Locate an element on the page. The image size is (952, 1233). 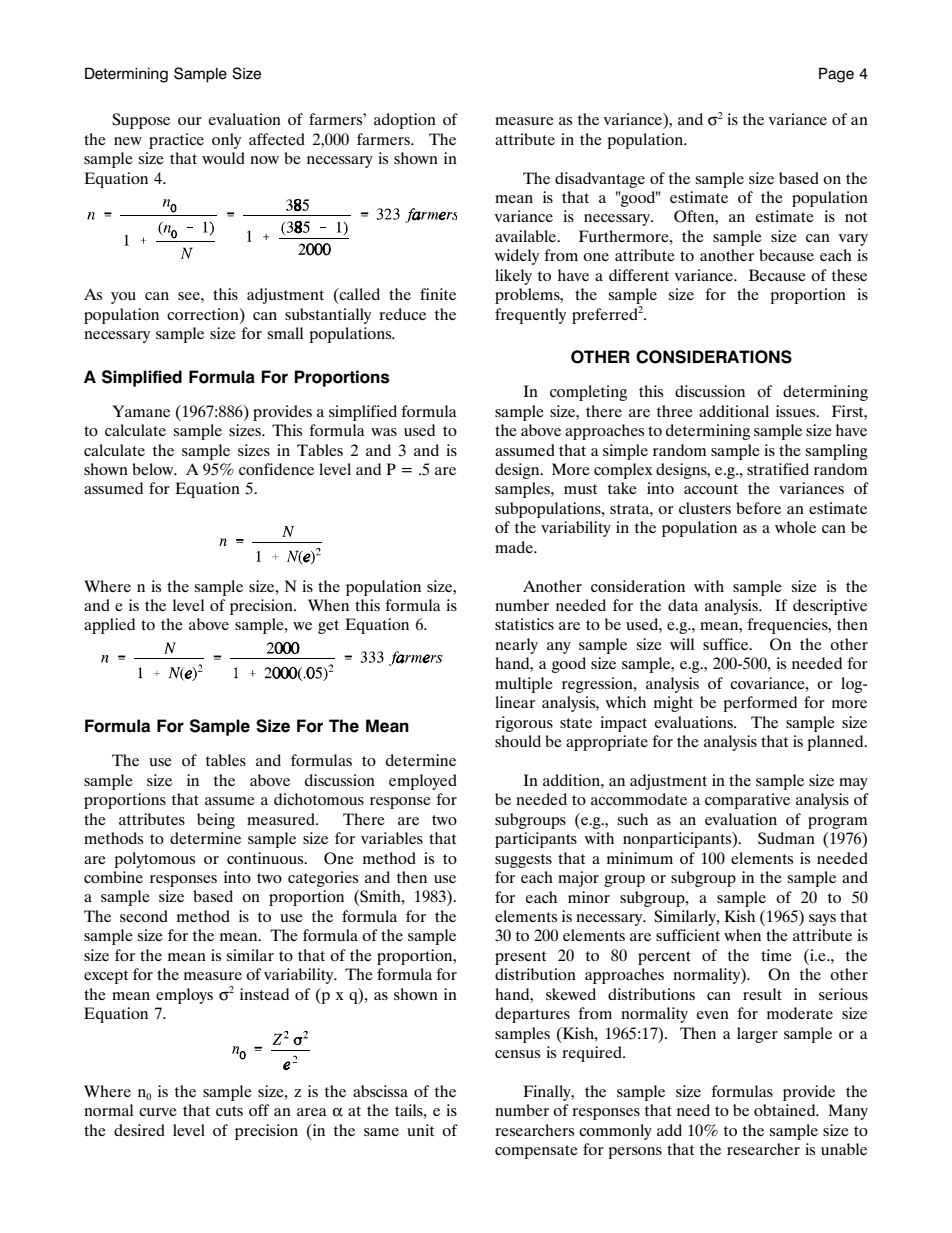
comparative is located at coordinates (747, 801).
